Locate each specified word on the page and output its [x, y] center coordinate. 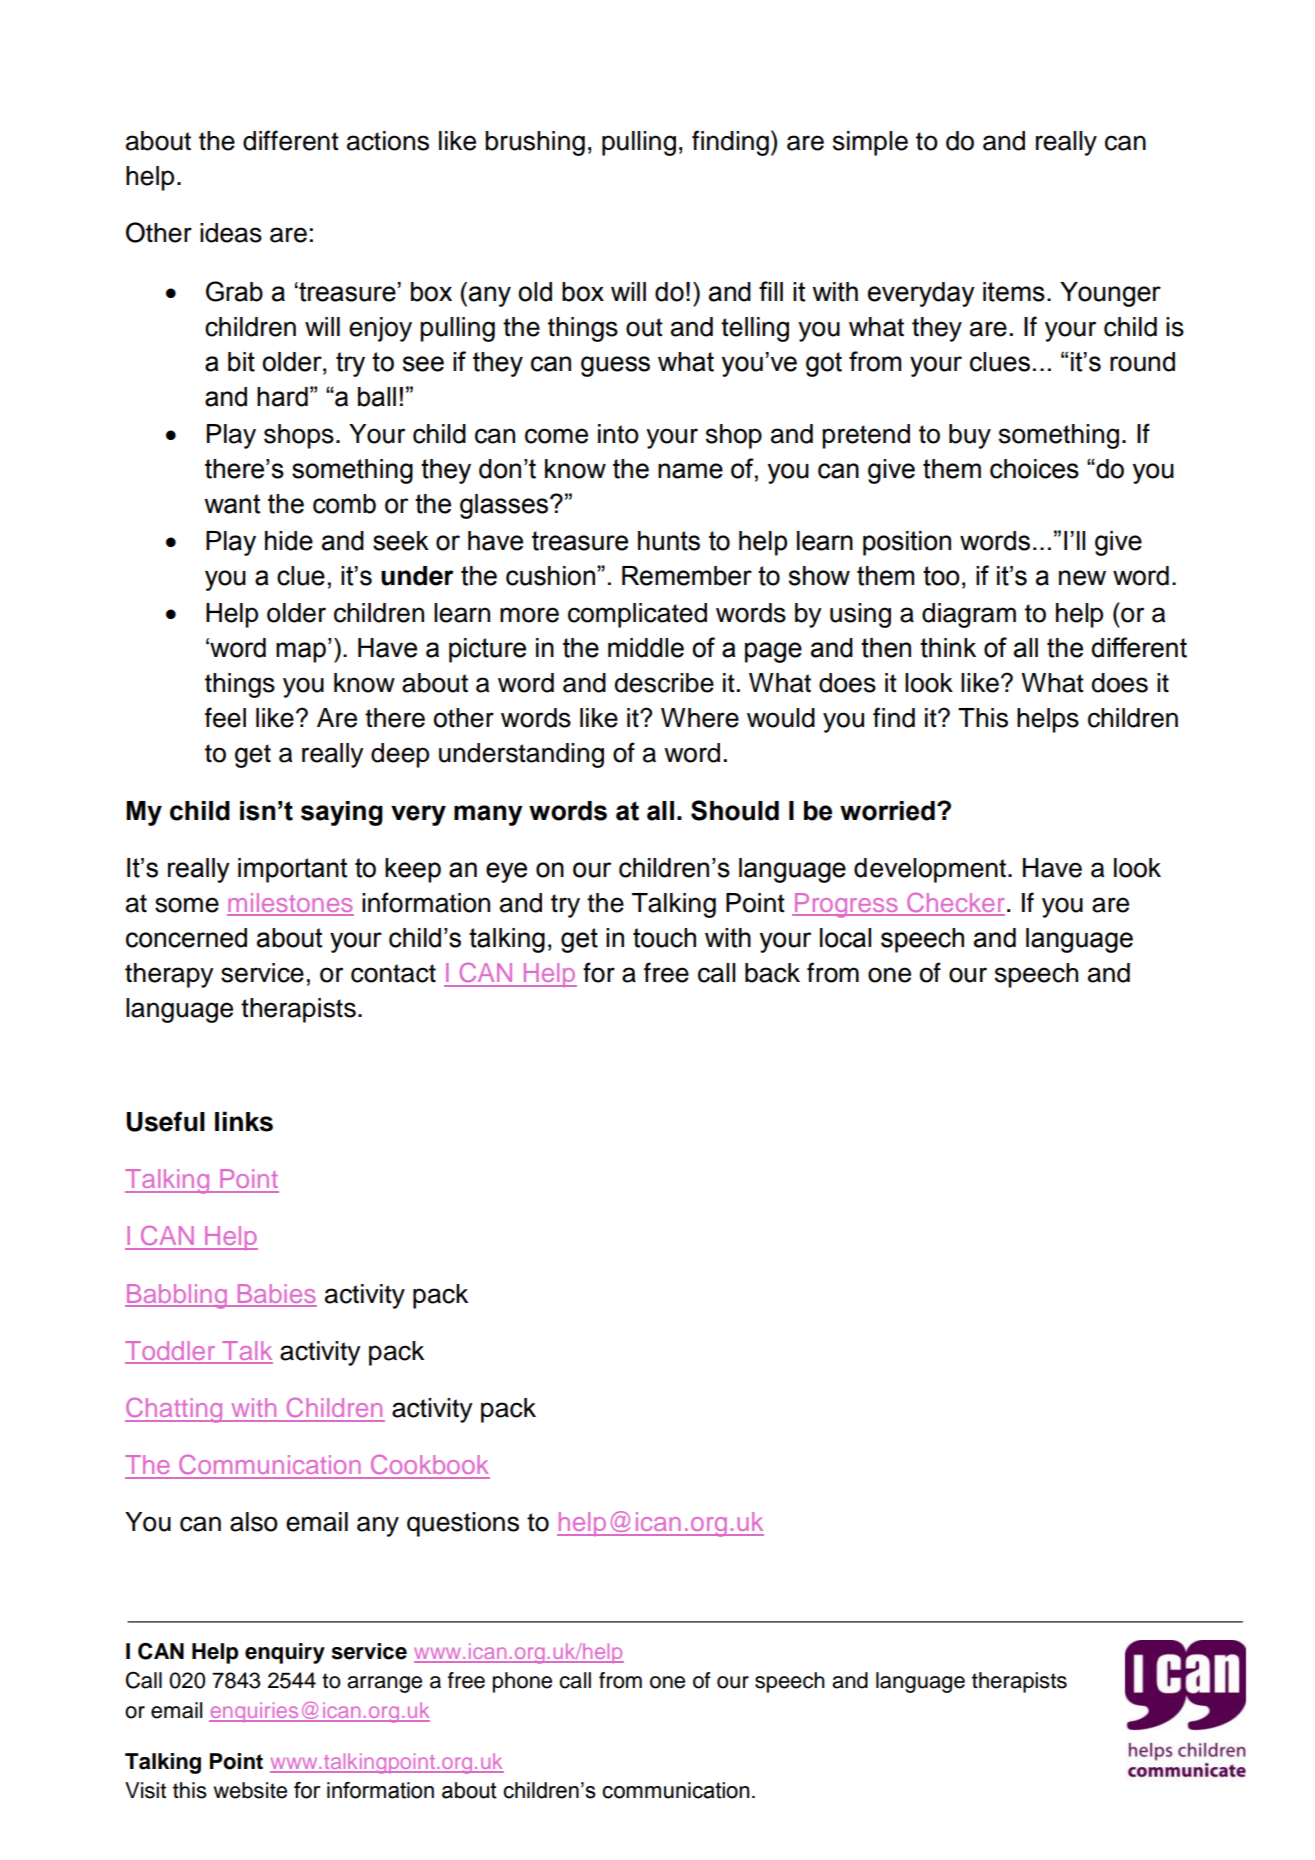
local [845, 938]
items [1014, 292]
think [948, 648]
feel [225, 717]
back [772, 973]
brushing [535, 143]
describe [664, 683]
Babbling [177, 1296]
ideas [231, 233]
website [250, 1790]
